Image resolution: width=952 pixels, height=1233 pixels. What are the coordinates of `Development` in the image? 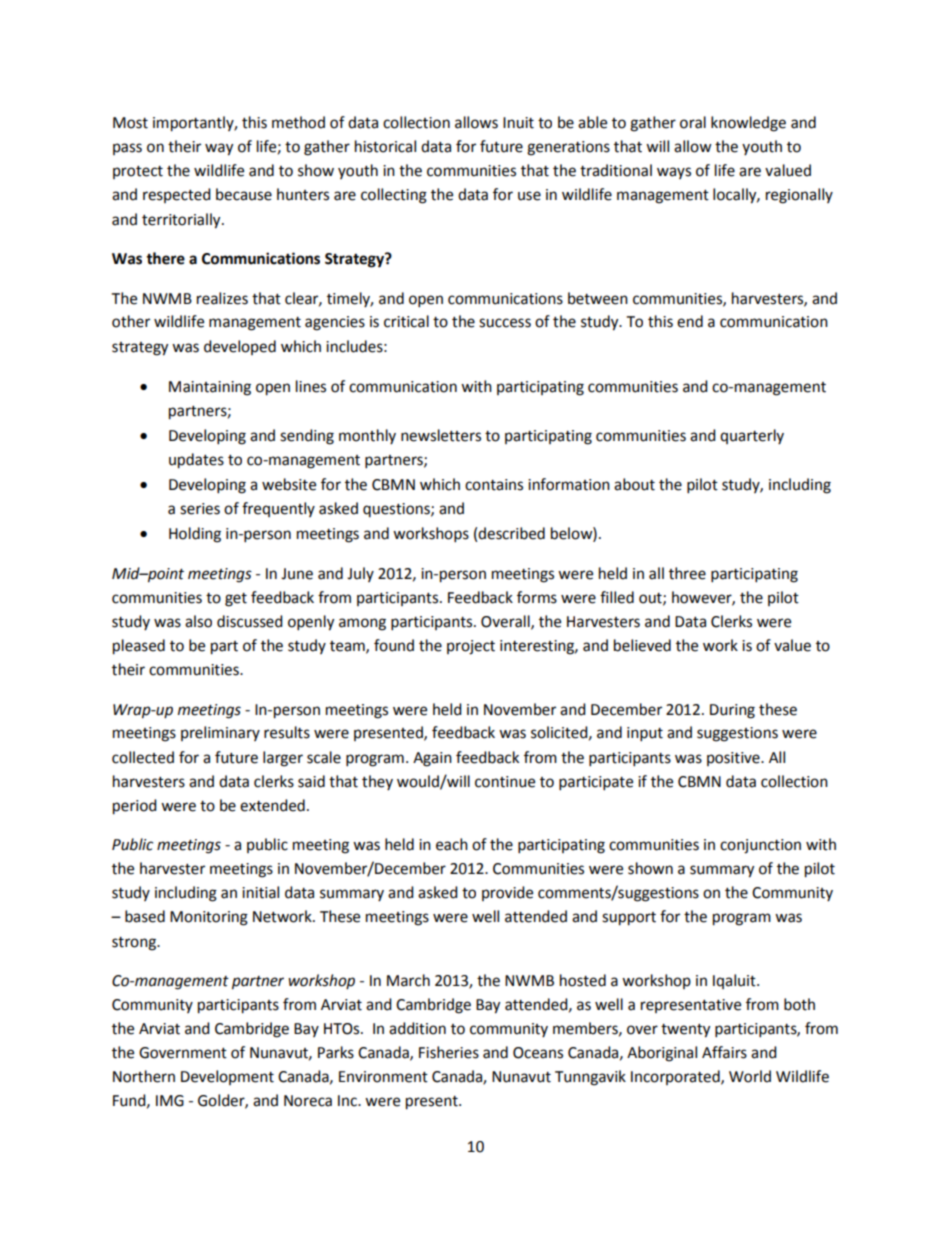 It's located at (227, 1077).
